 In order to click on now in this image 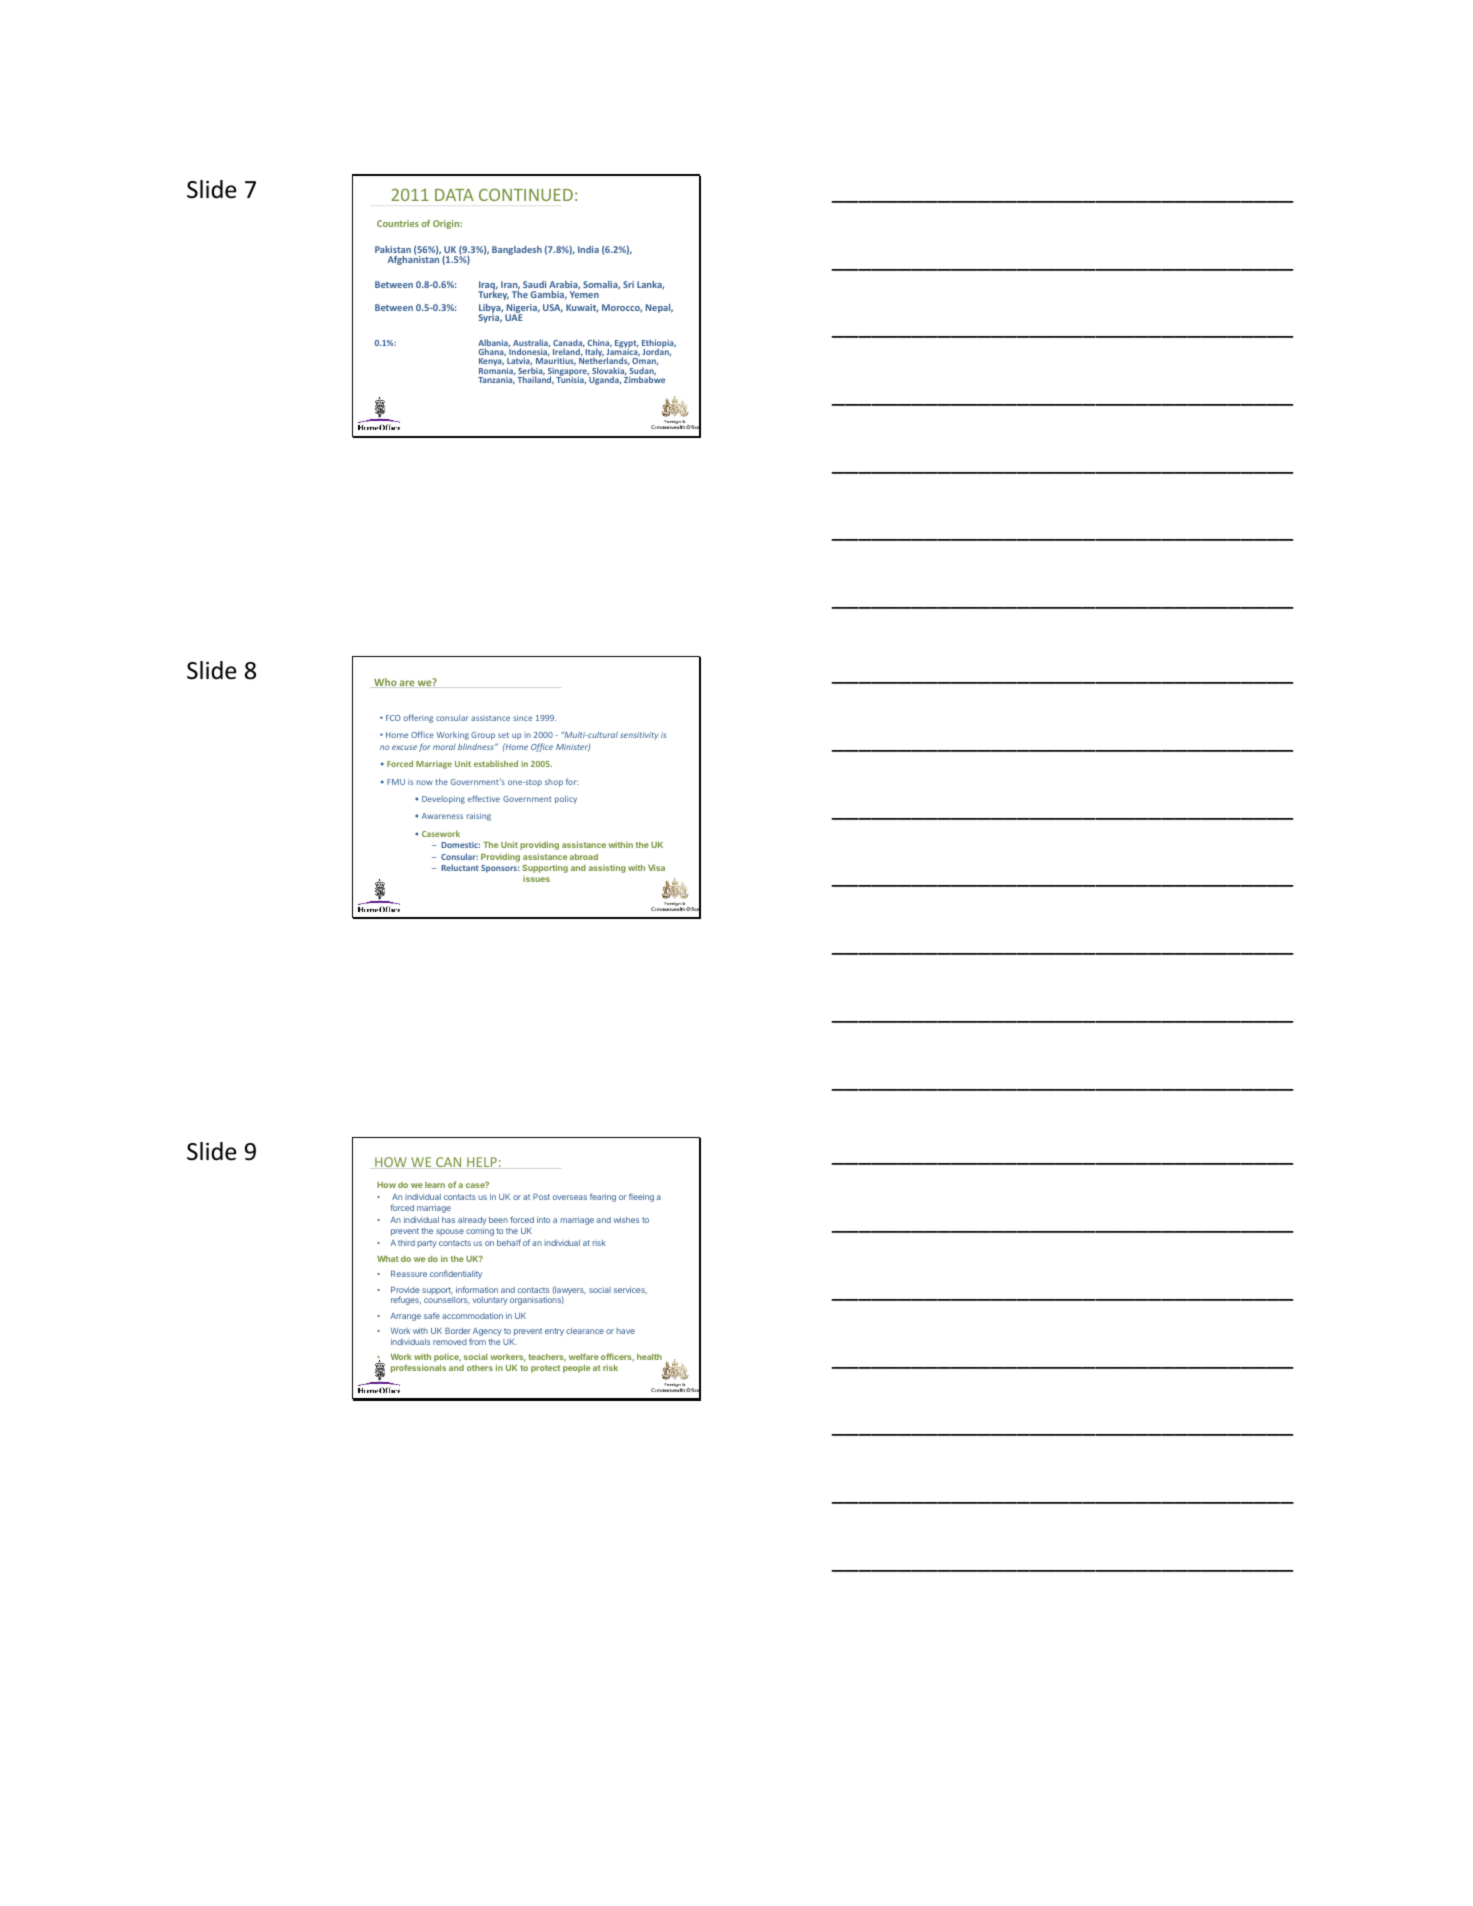, I will do `click(425, 782)`.
